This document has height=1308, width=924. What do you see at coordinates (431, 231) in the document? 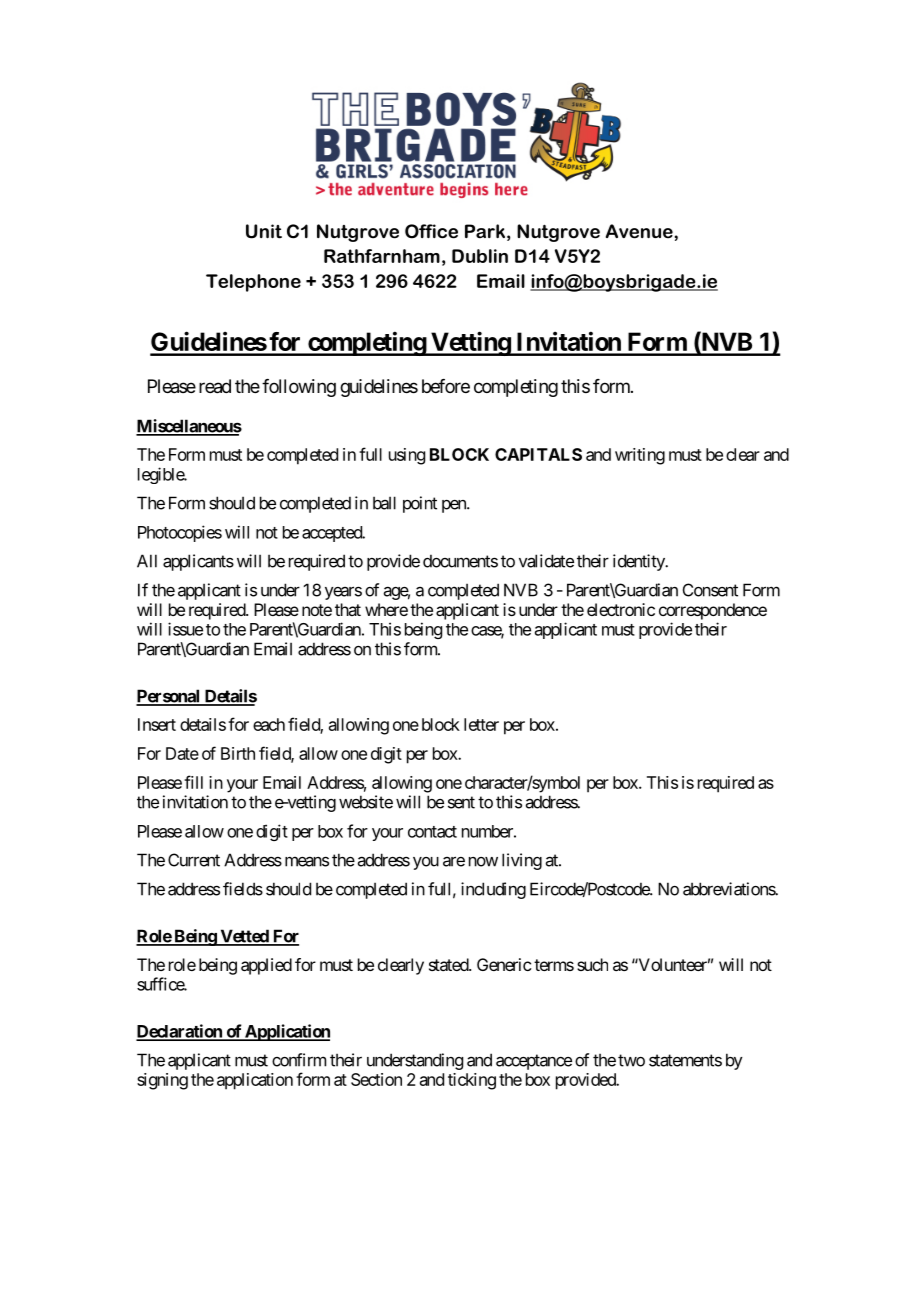
I see `Office` at bounding box center [431, 231].
